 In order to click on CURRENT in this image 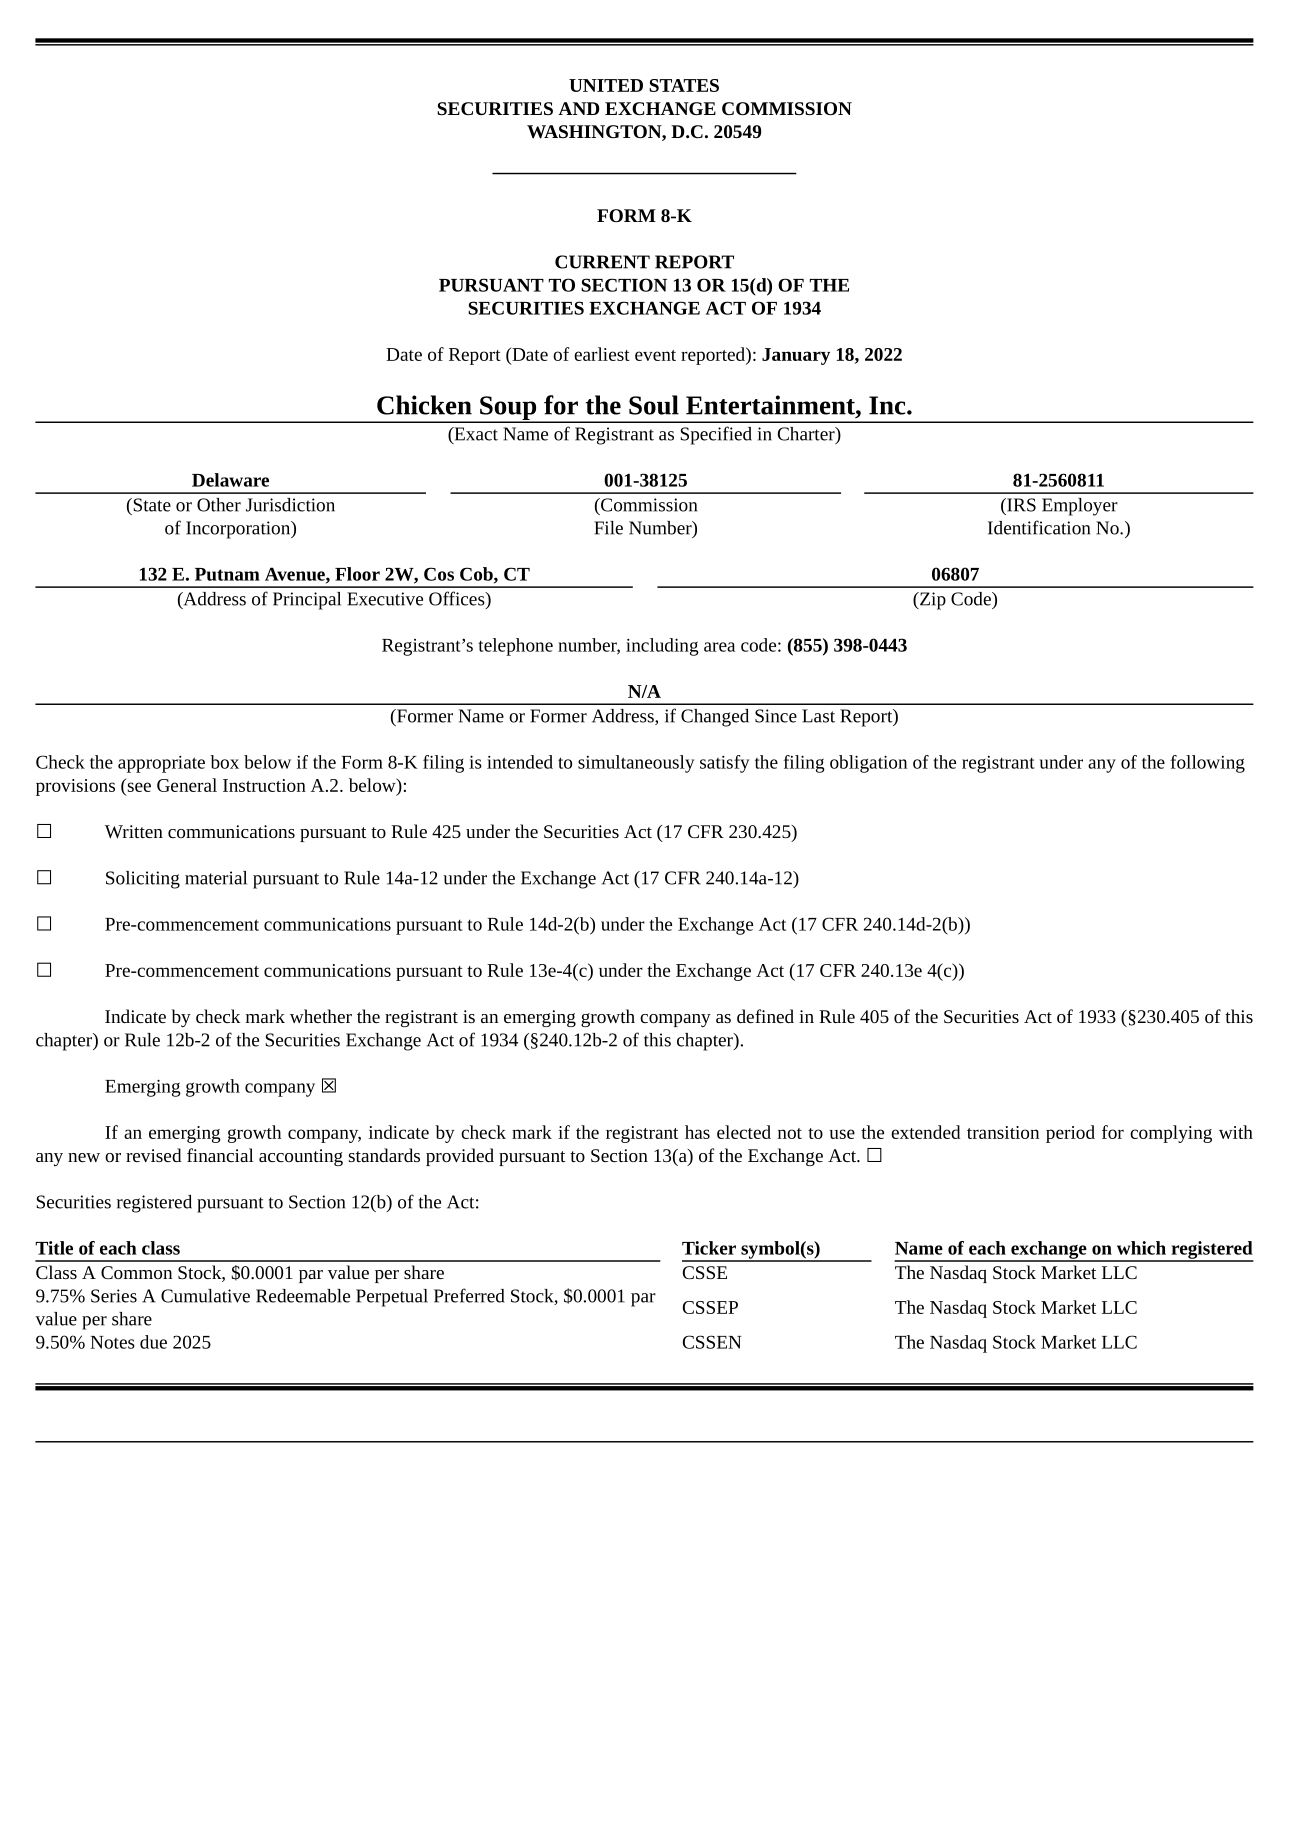, I will do `click(602, 262)`.
